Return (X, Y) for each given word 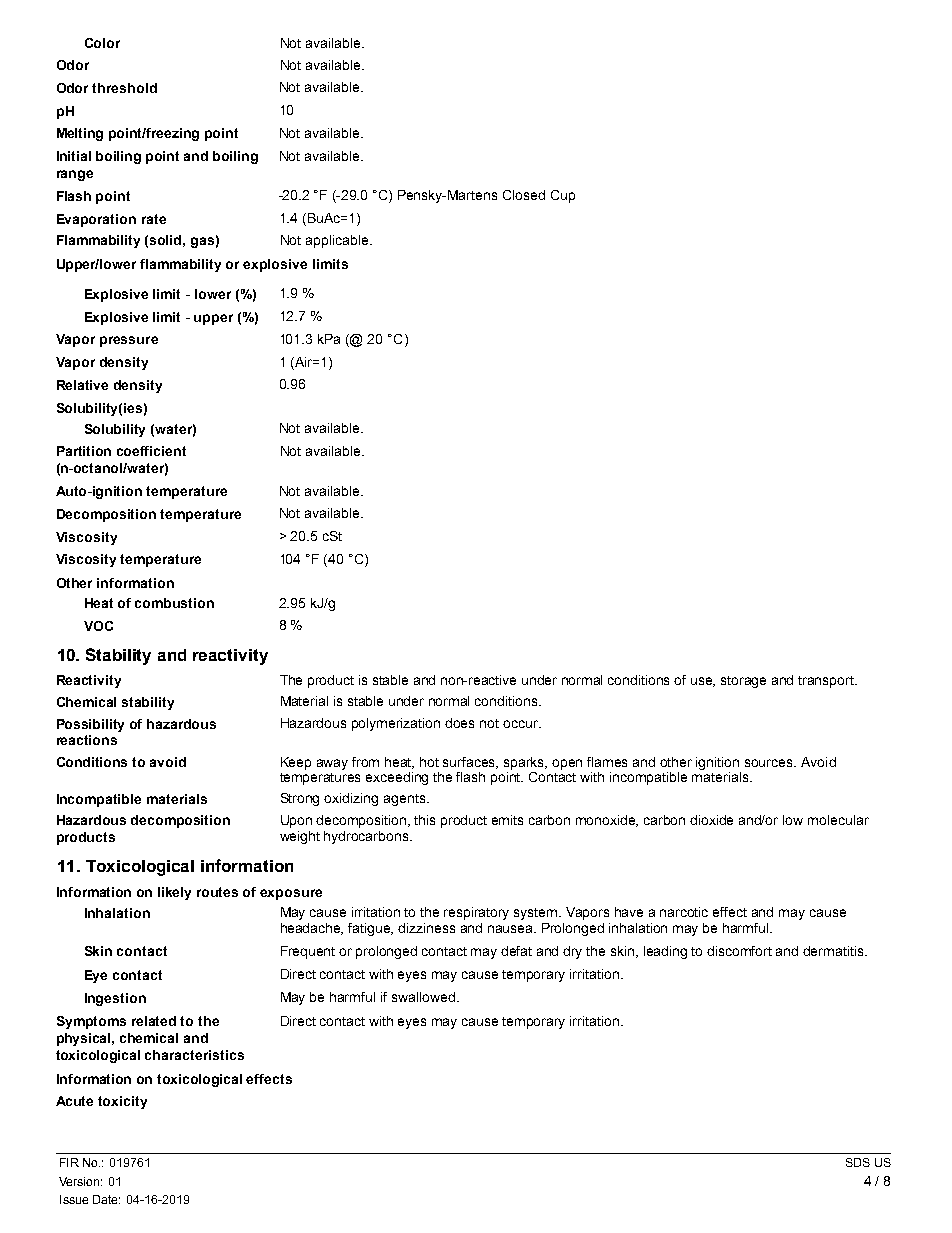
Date (106, 1199)
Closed (524, 195)
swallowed (423, 997)
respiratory (476, 913)
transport (827, 682)
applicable (338, 241)
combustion (174, 603)
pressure (129, 341)
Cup (563, 196)
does (459, 723)
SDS (858, 1162)
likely (174, 893)
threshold (124, 88)
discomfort (739, 951)
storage (743, 682)
